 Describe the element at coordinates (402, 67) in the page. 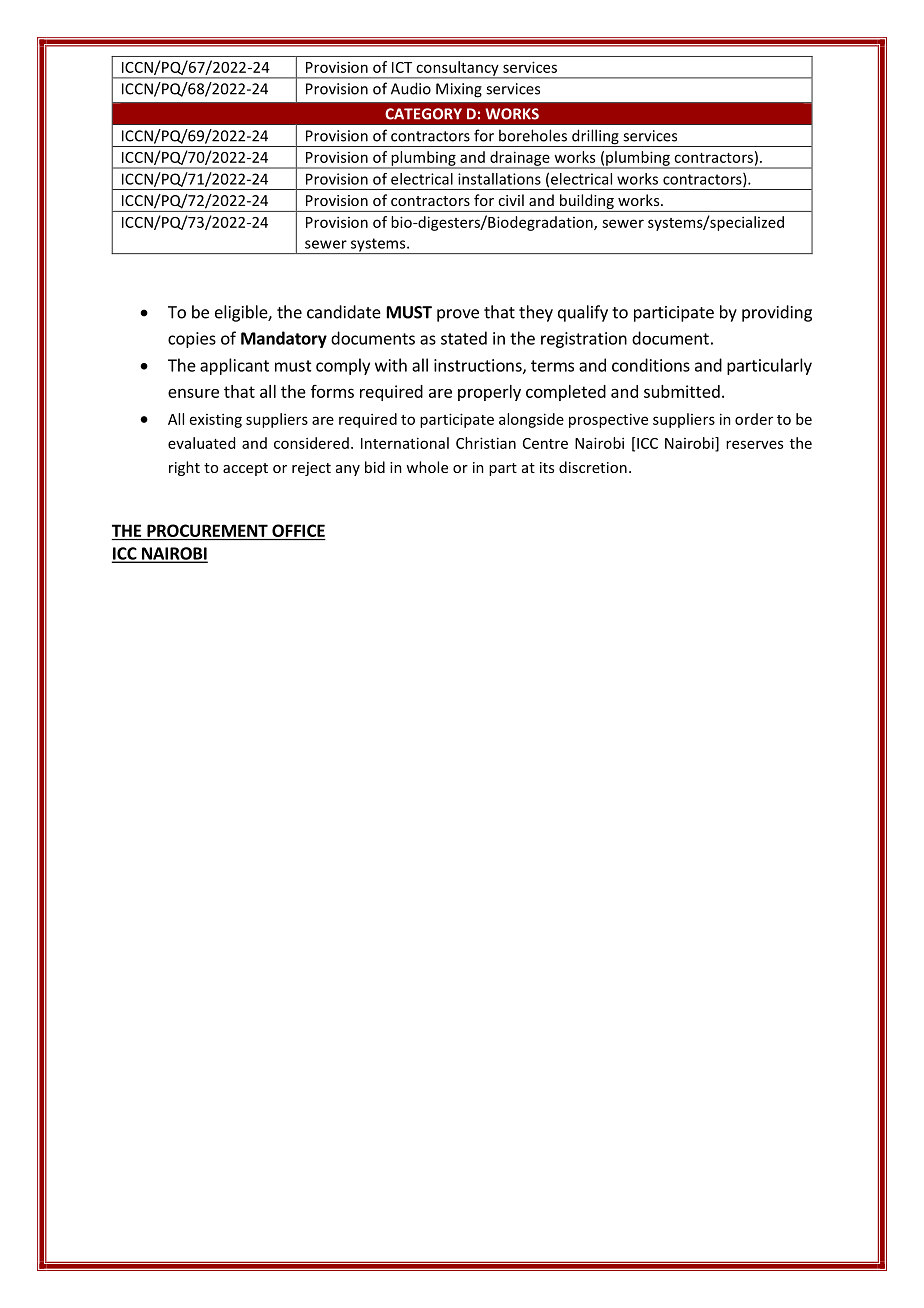

I see `ICT` at that location.
